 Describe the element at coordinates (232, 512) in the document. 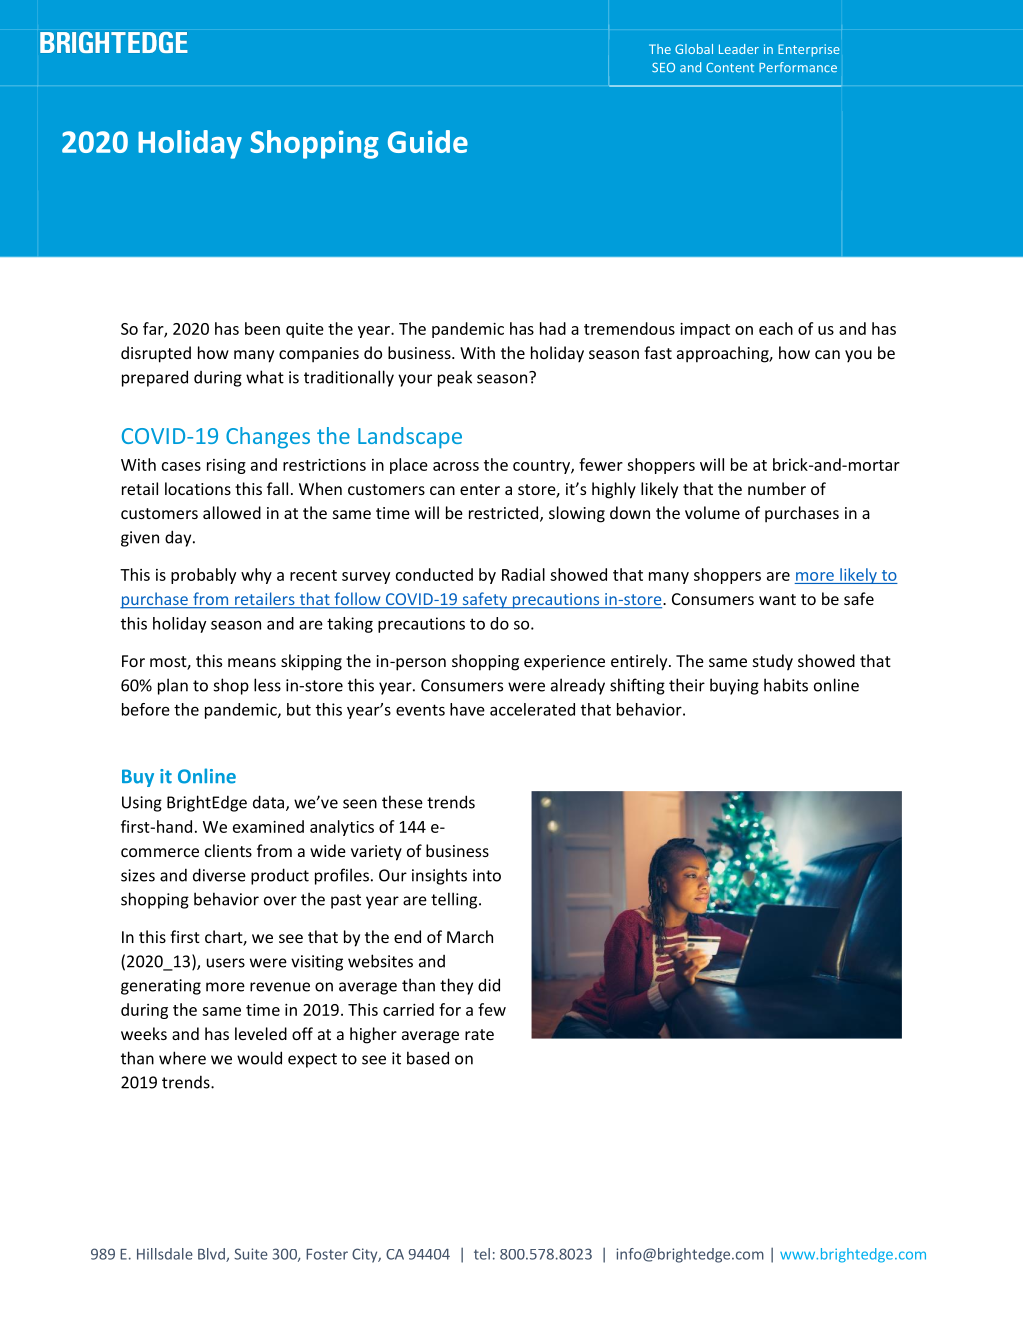

I see `allowed` at that location.
